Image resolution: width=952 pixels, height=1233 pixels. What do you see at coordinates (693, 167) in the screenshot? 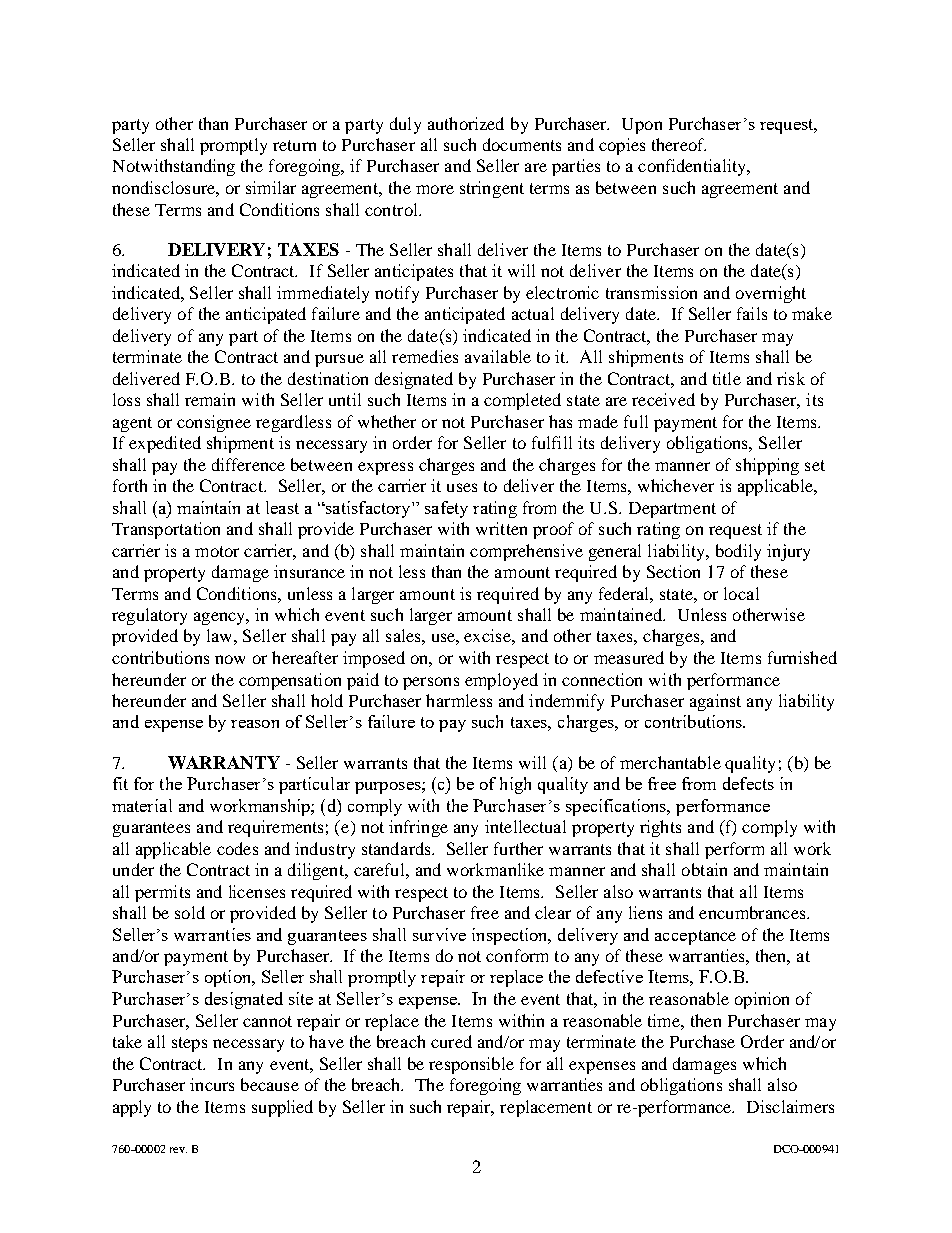
I see `confidentiality` at bounding box center [693, 167].
